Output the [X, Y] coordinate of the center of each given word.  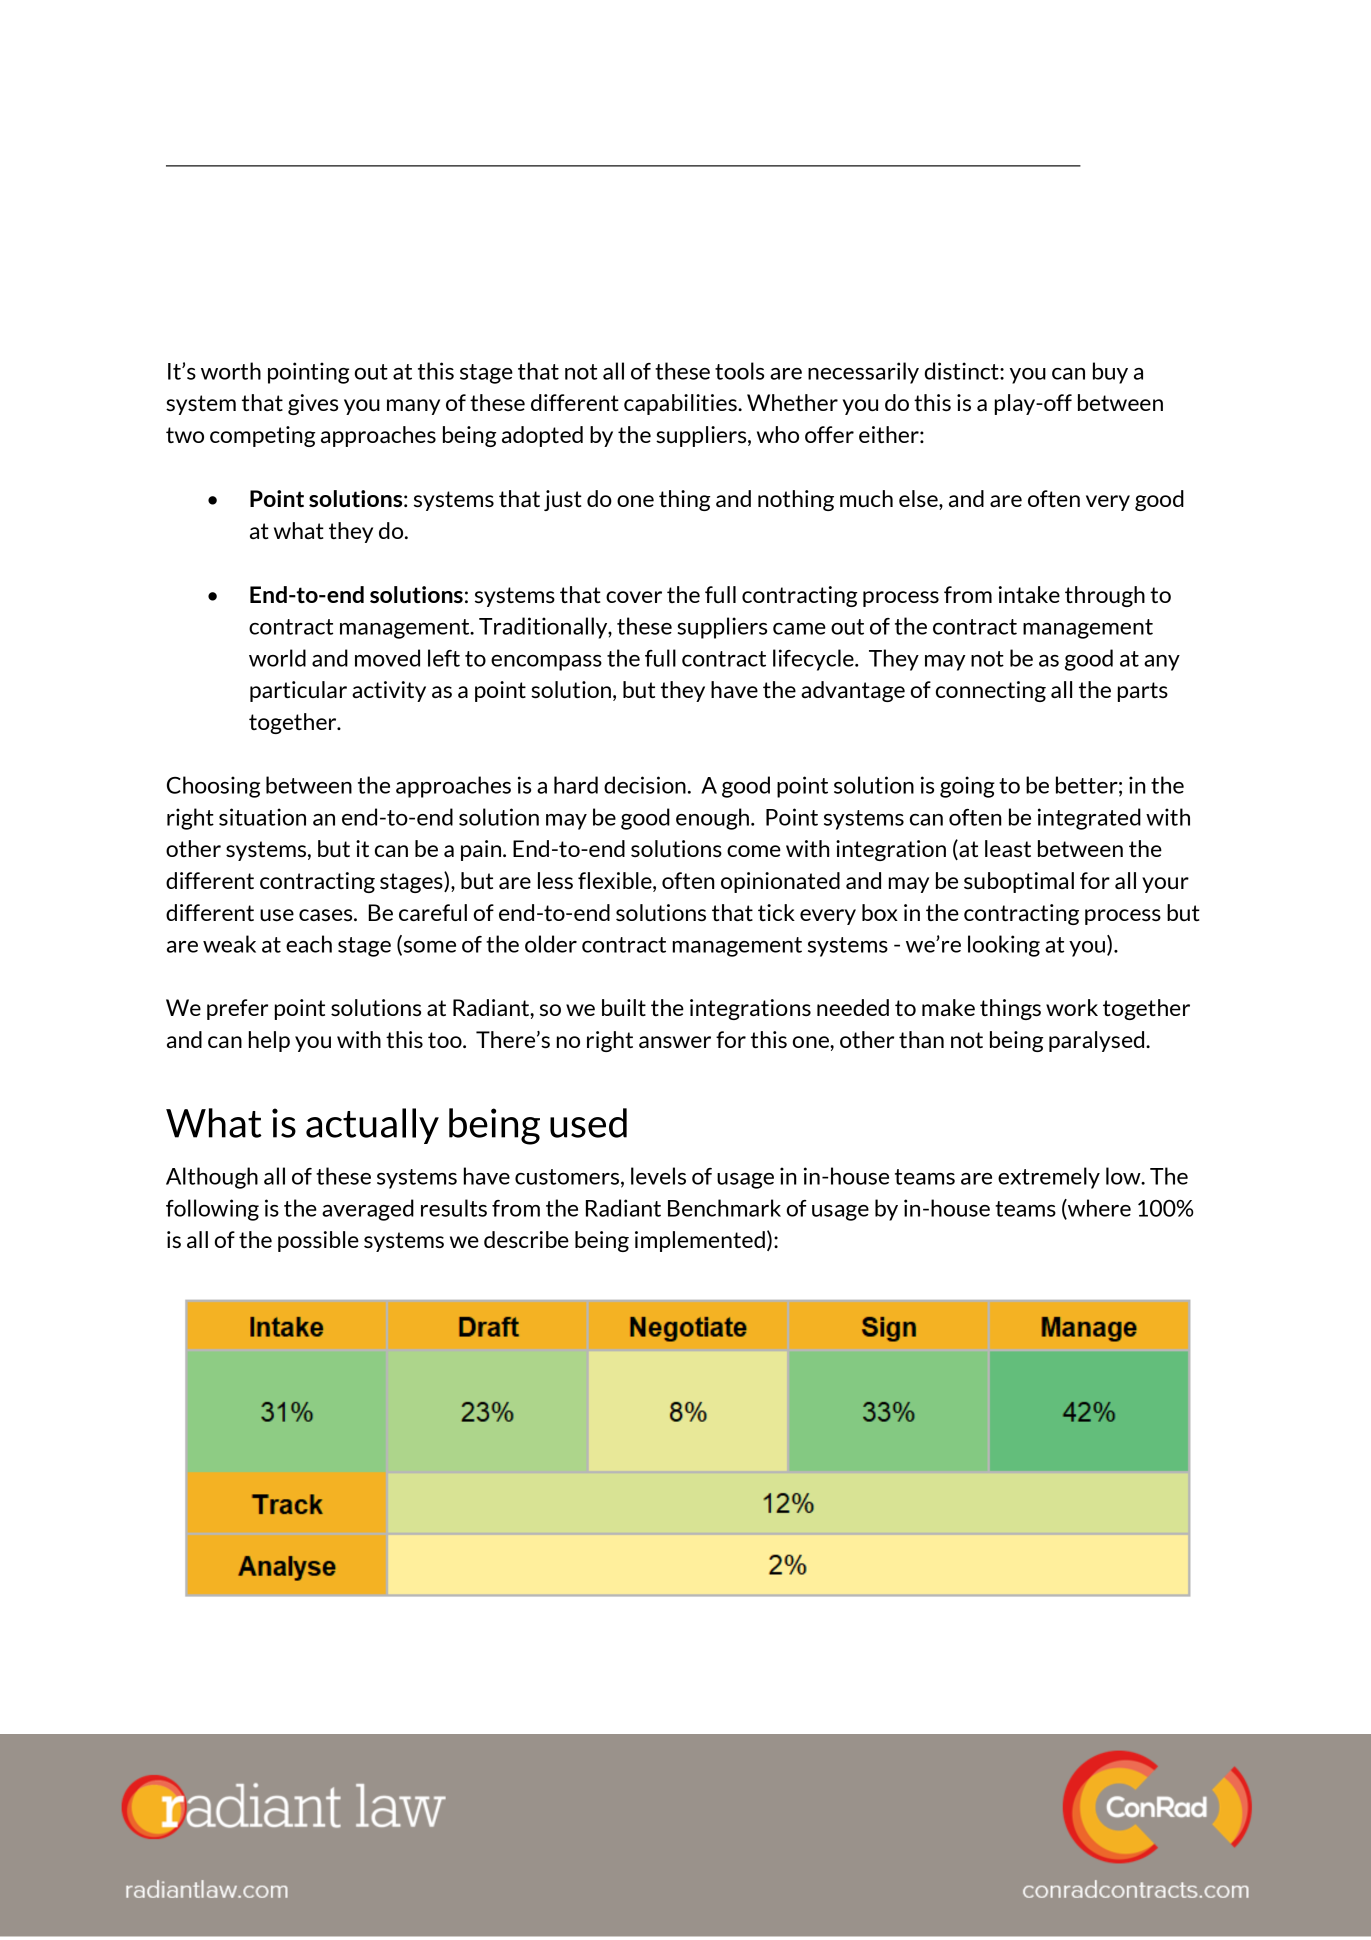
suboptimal [1019, 882]
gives [313, 404]
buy [1110, 373]
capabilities [681, 404]
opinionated [780, 882]
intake [1029, 594]
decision [645, 785]
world [277, 658]
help [269, 1041]
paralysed [1098, 1041]
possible [318, 1241]
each [309, 944]
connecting [991, 691]
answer [675, 1042]
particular [298, 691]
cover [634, 597]
